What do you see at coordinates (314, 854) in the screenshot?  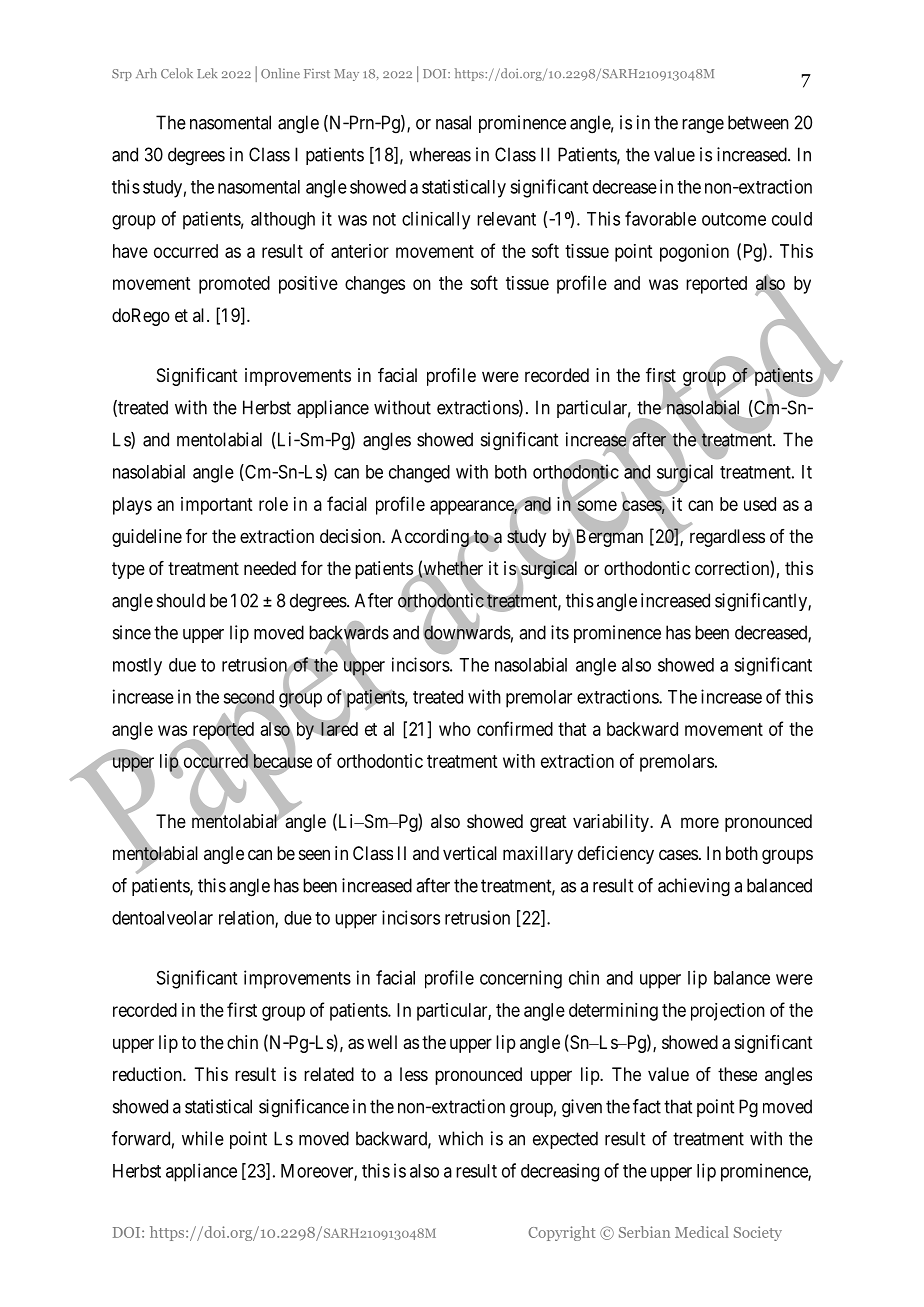 I see `seen` at bounding box center [314, 854].
